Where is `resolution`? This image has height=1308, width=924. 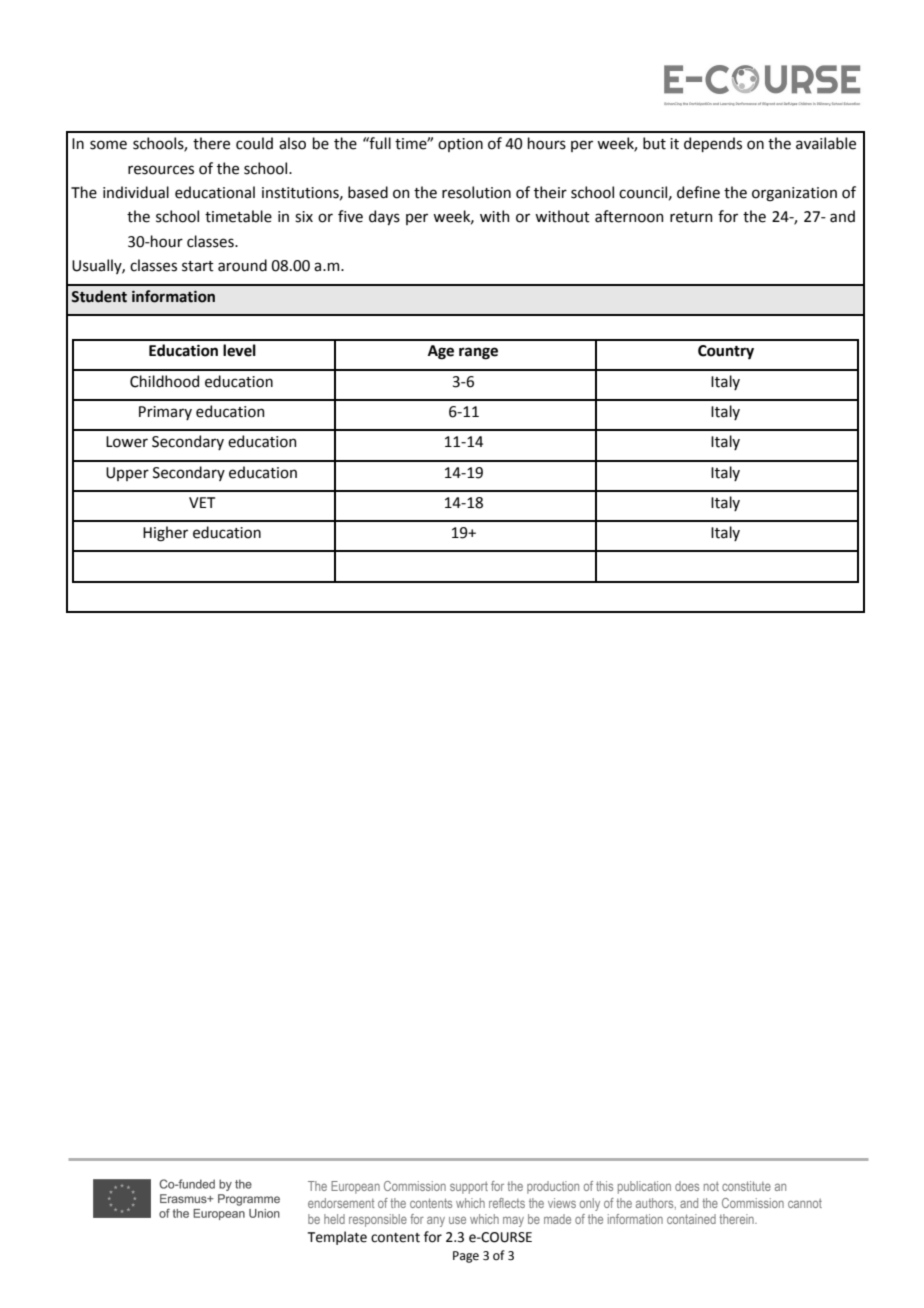 resolution is located at coordinates (476, 192).
